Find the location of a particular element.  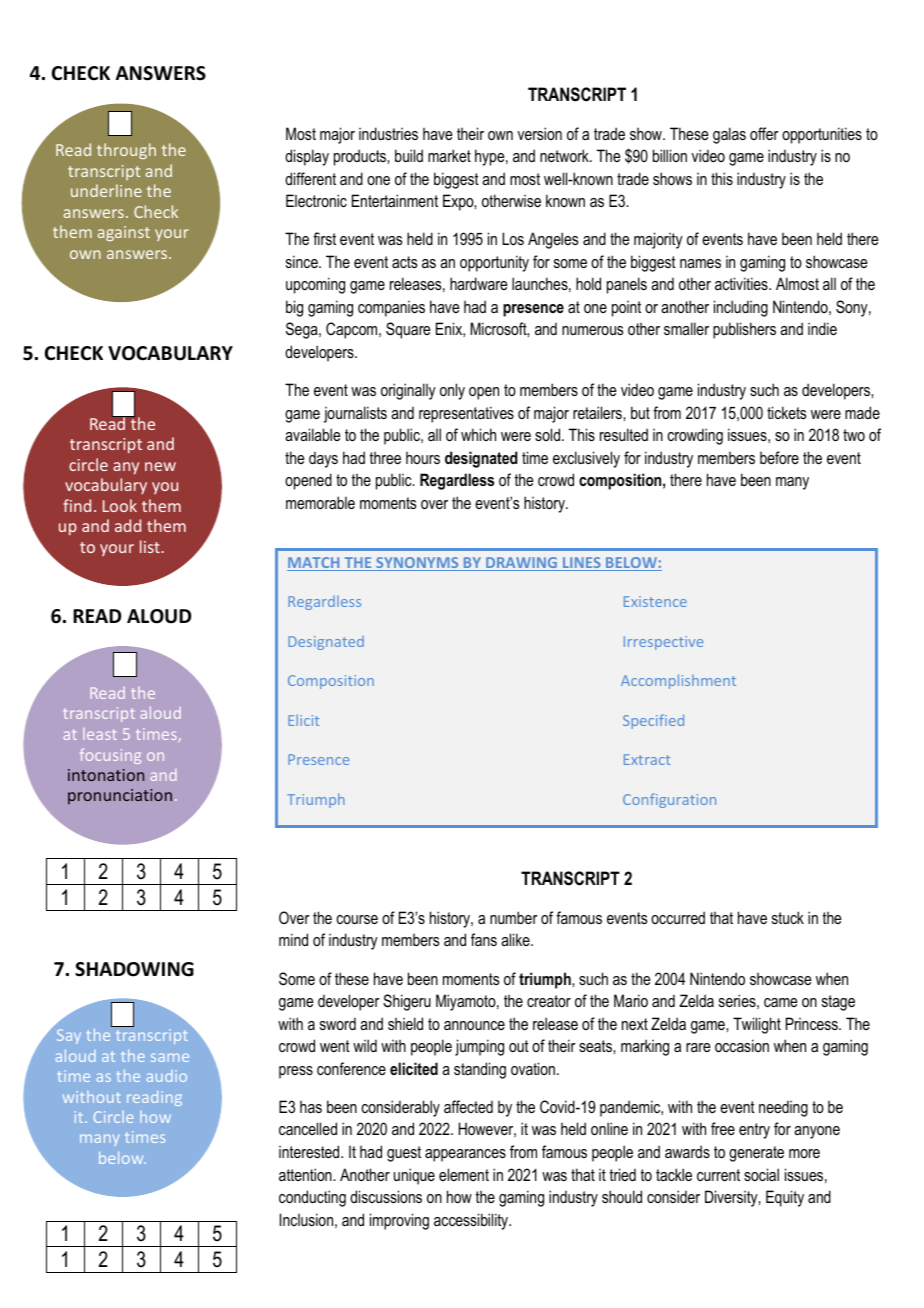

offer is located at coordinates (764, 133).
